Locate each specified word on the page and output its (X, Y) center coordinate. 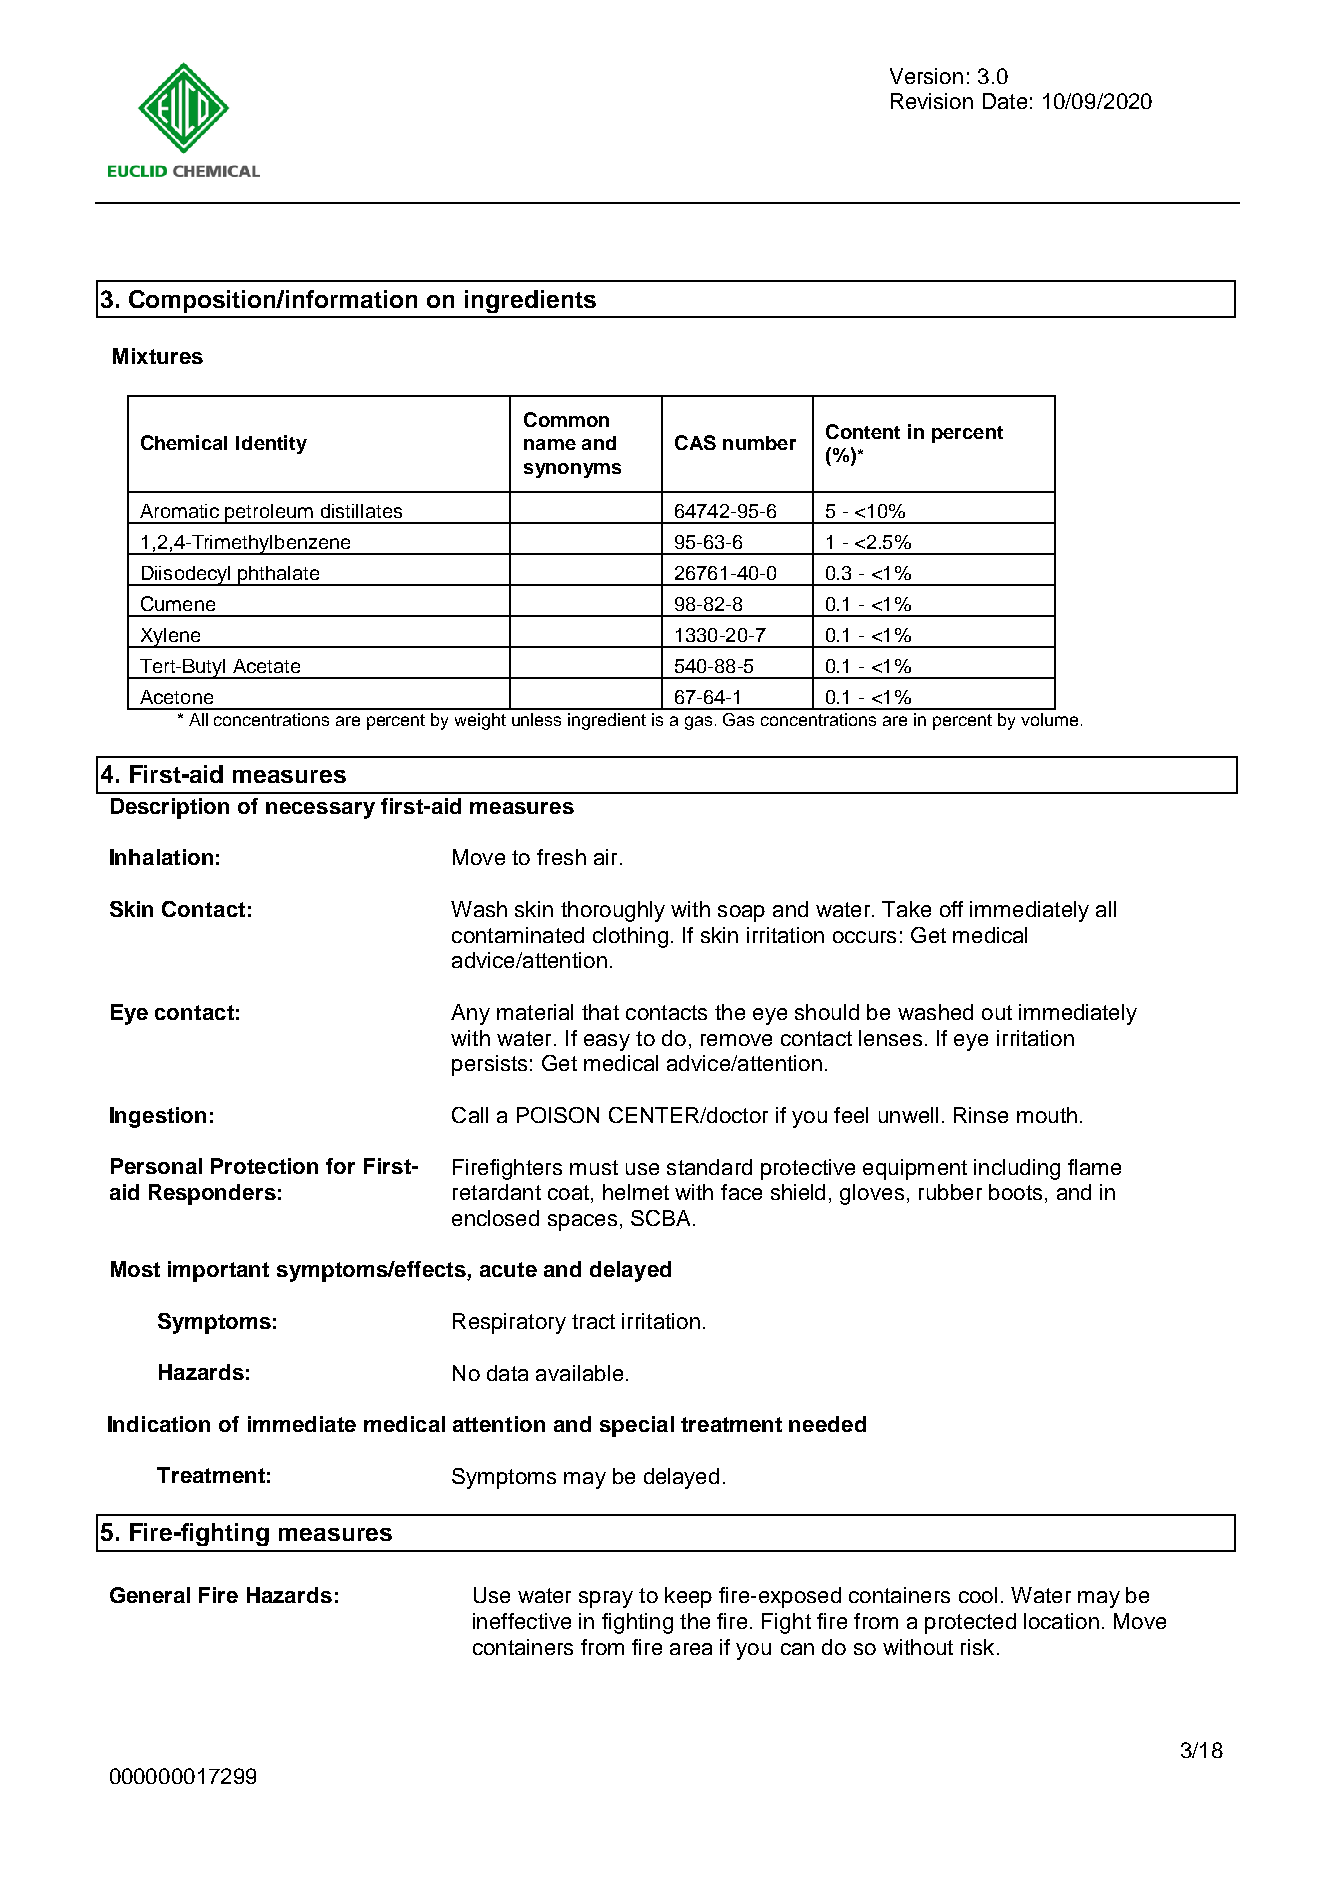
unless (536, 719)
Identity (271, 444)
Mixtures (158, 356)
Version (926, 76)
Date (1005, 101)
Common (566, 419)
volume (1049, 719)
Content (863, 431)
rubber (950, 1192)
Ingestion (158, 1117)
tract (593, 1321)
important (218, 1271)
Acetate (266, 666)
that (600, 1012)
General (150, 1595)
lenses (890, 1038)
